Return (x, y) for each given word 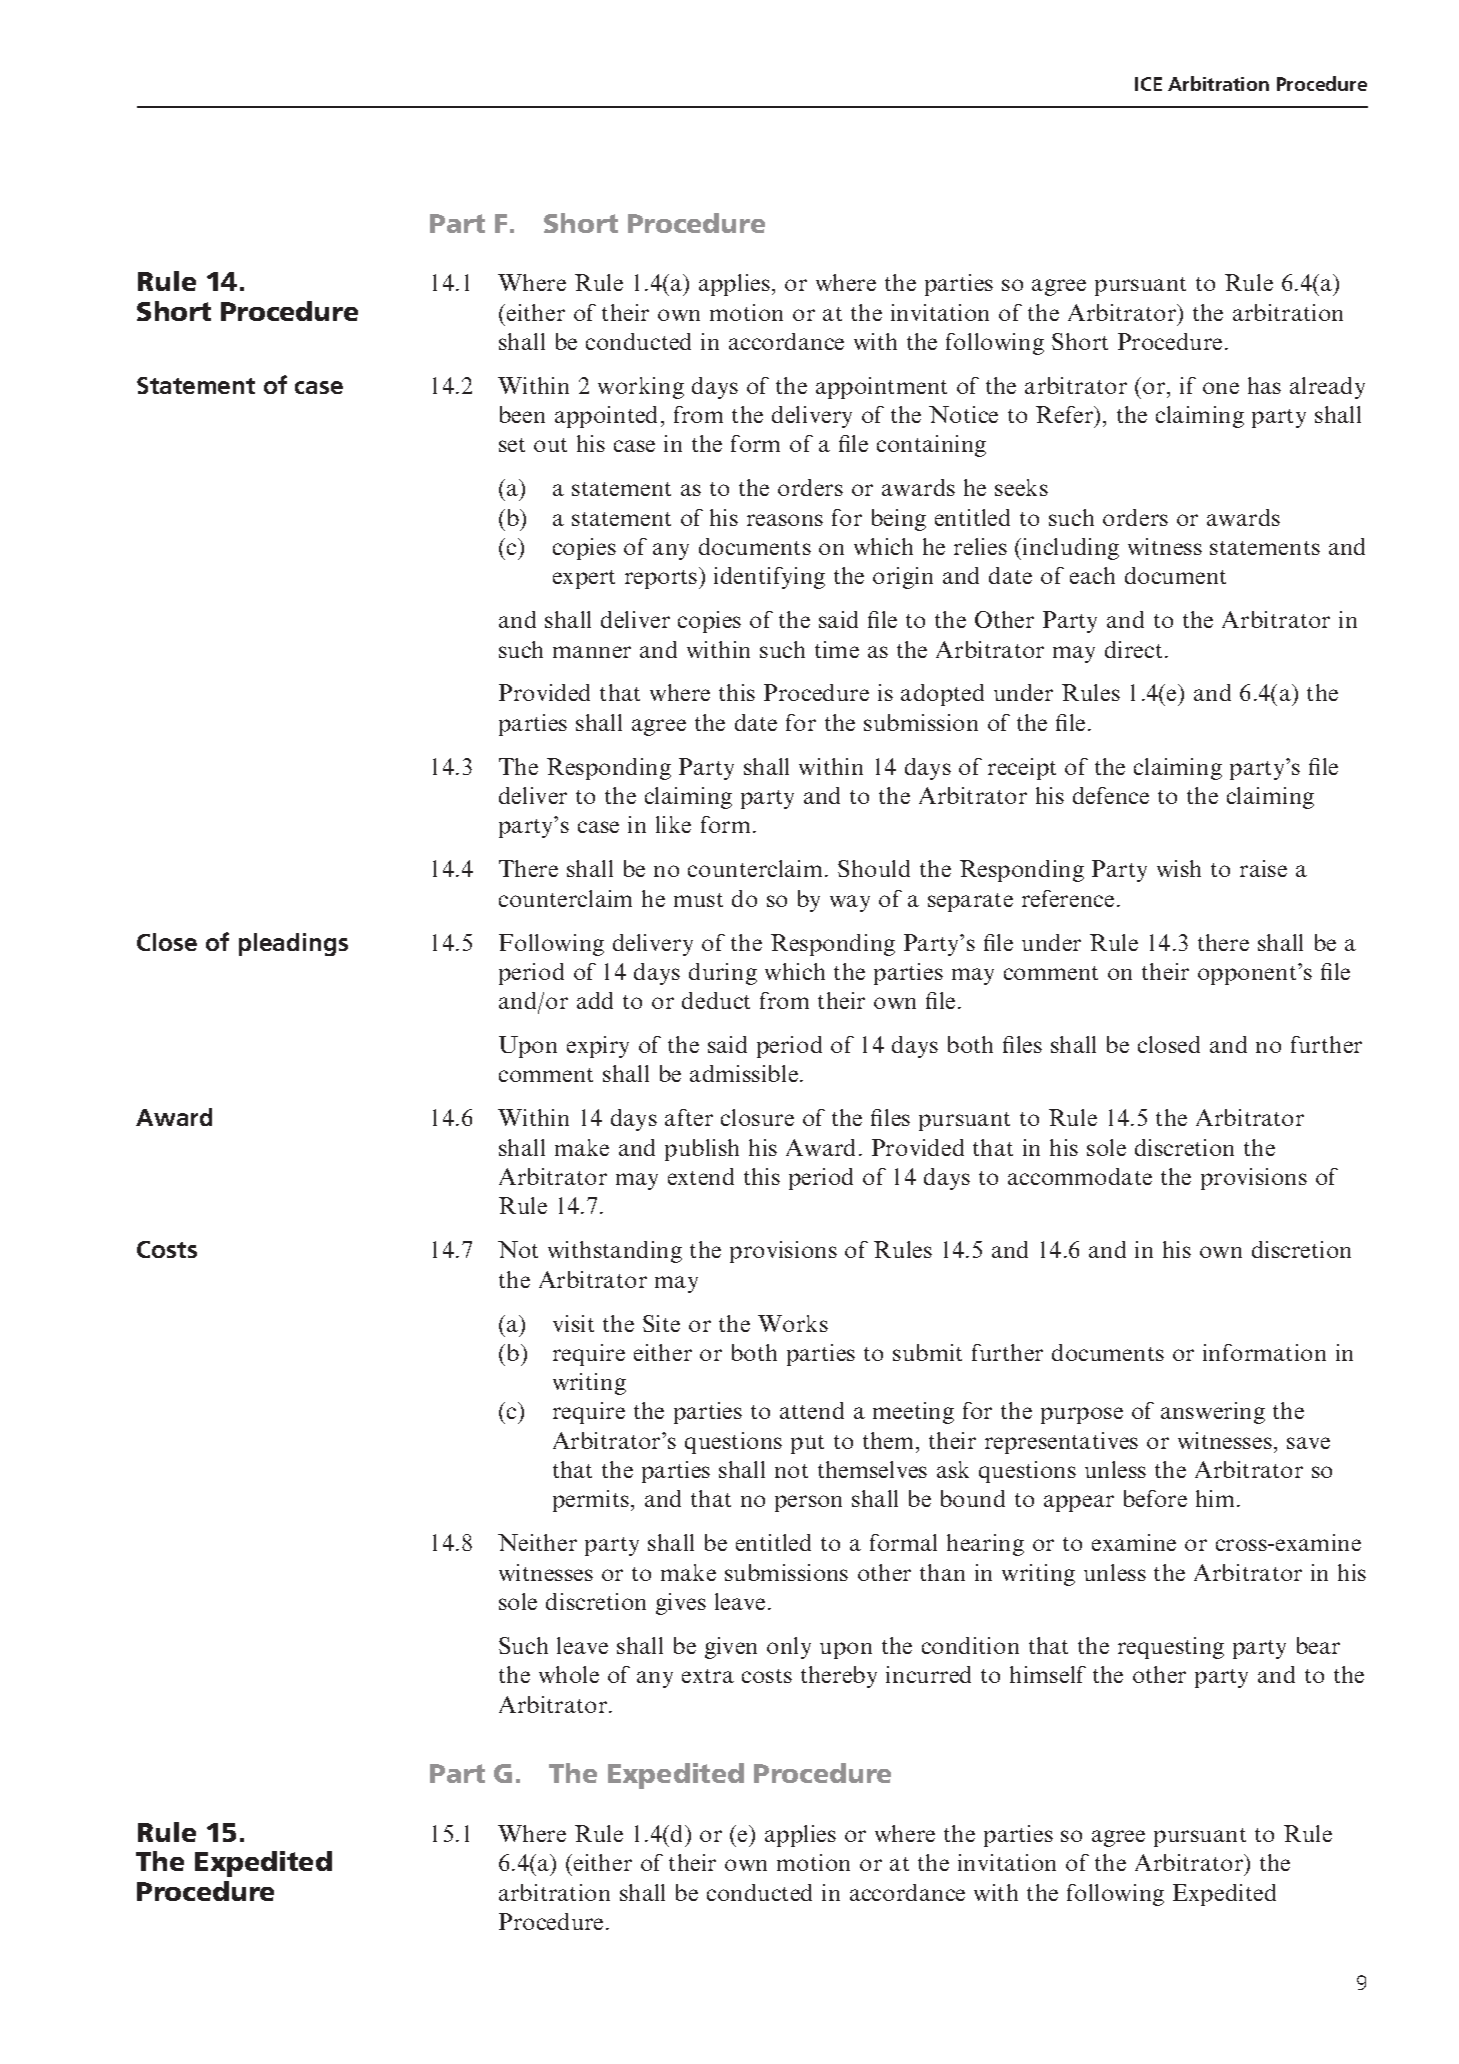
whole (569, 1674)
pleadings (293, 944)
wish (1179, 868)
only (789, 1648)
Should (874, 868)
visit (573, 1323)
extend (701, 1176)
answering (1213, 1413)
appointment (881, 388)
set (512, 445)
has (1264, 385)
